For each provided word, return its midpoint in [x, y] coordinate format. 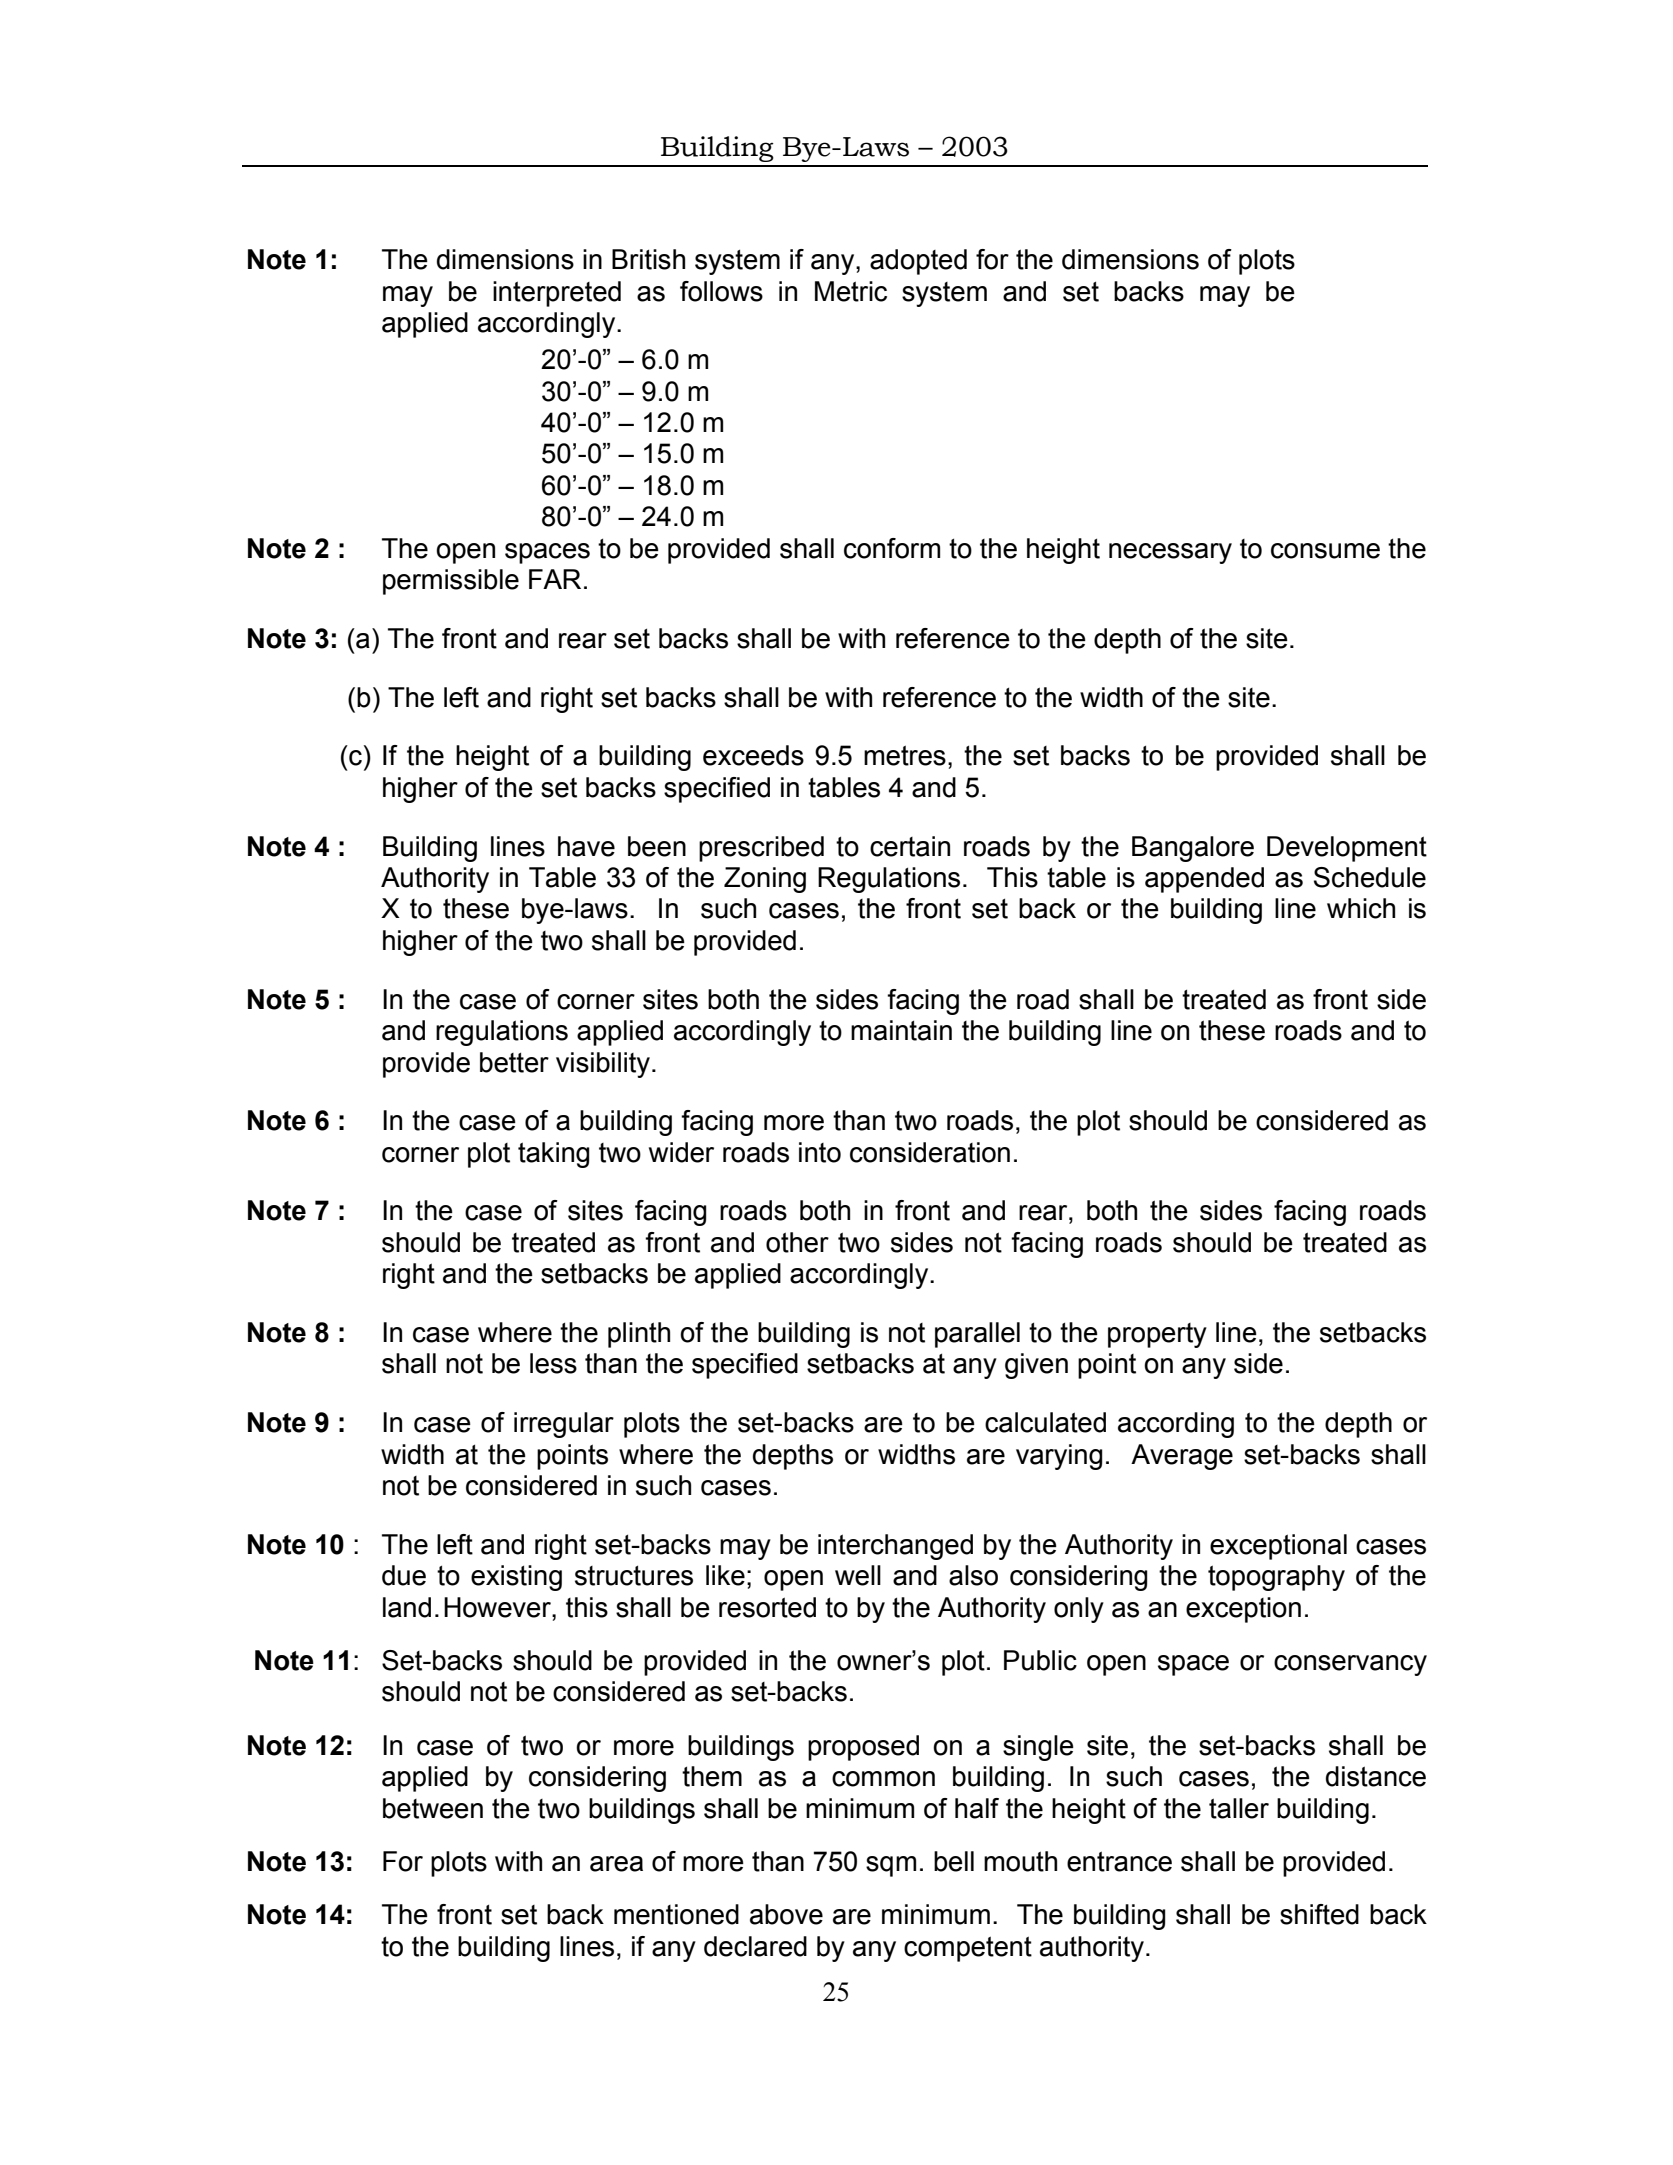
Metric [851, 291]
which [1361, 908]
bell [954, 1861]
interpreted [557, 294]
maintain [901, 1030]
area [616, 1864]
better [514, 1062]
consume [1325, 551]
